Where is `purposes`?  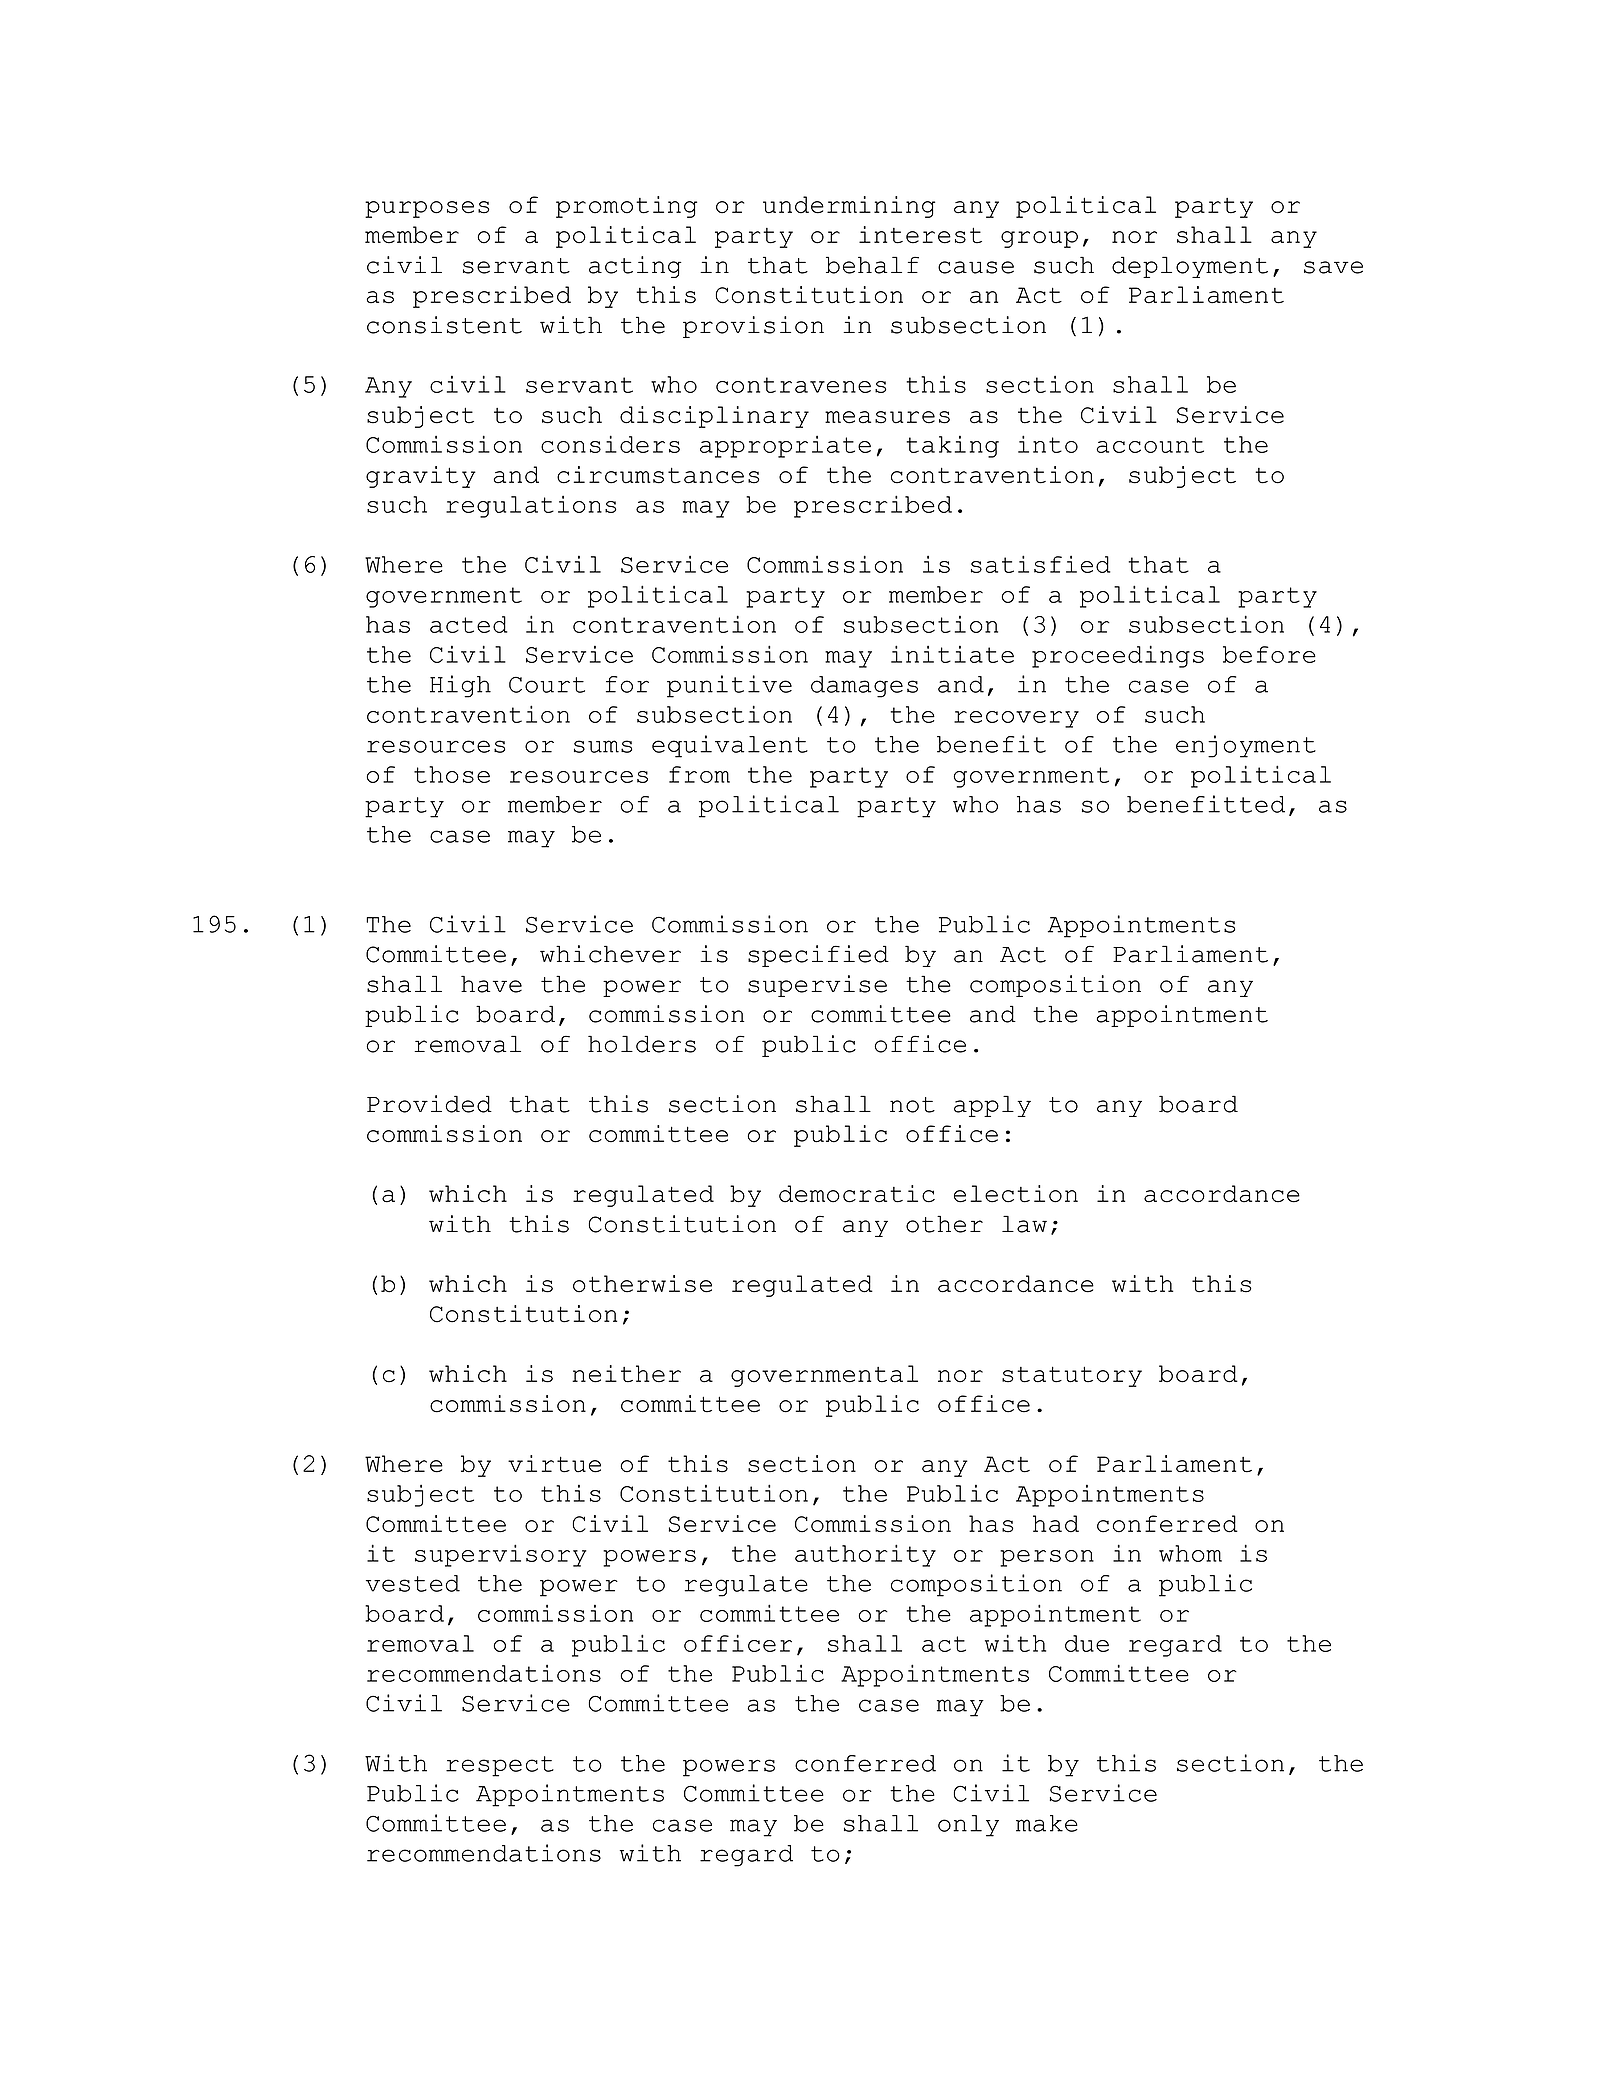
purposes is located at coordinates (427, 209).
